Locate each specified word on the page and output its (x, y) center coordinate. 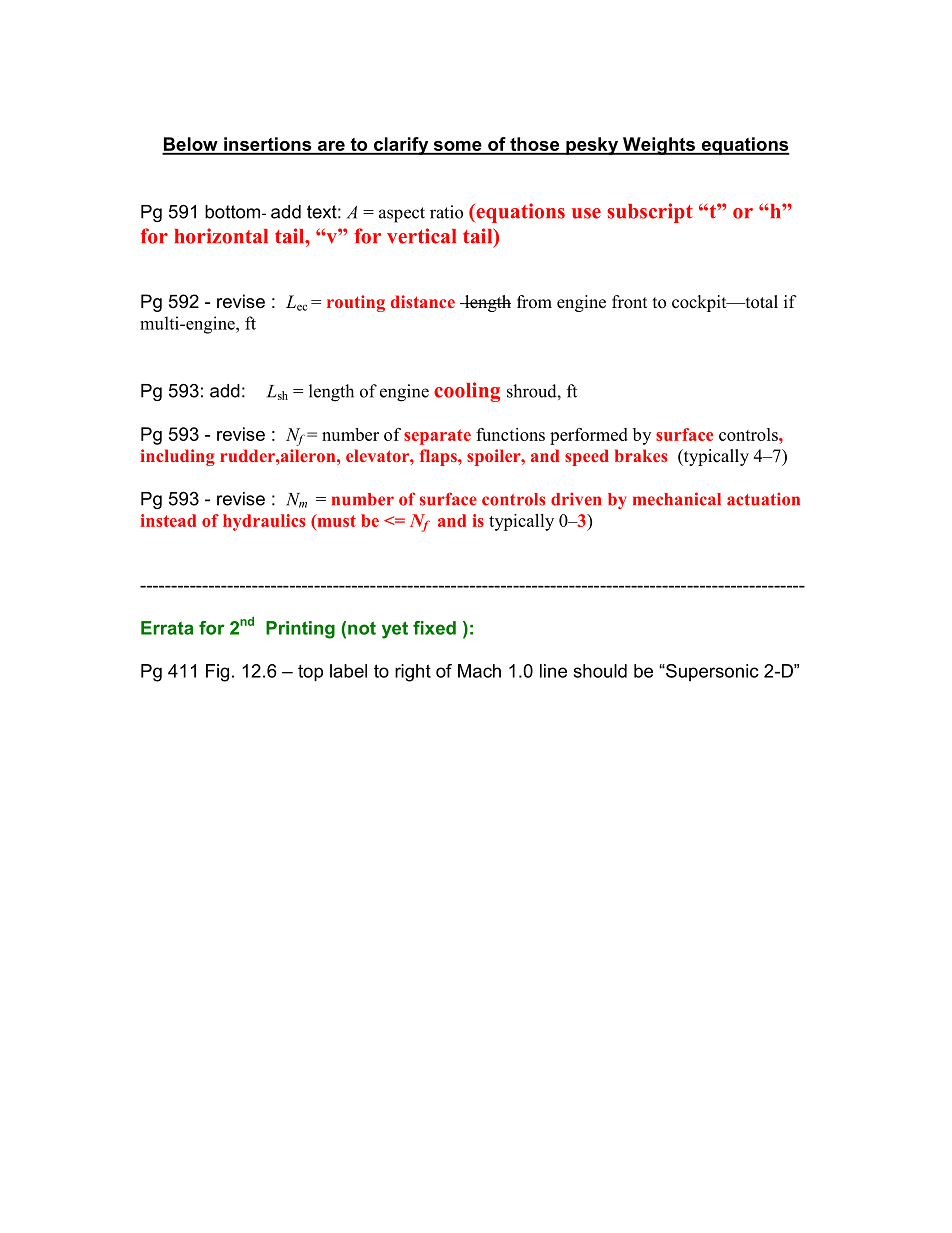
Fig (217, 673)
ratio (446, 212)
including (178, 457)
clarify (401, 146)
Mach (479, 671)
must (335, 520)
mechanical (677, 499)
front (629, 302)
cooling (467, 392)
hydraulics (264, 522)
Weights (659, 146)
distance (423, 301)
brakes (641, 455)
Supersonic (711, 672)
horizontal (221, 236)
